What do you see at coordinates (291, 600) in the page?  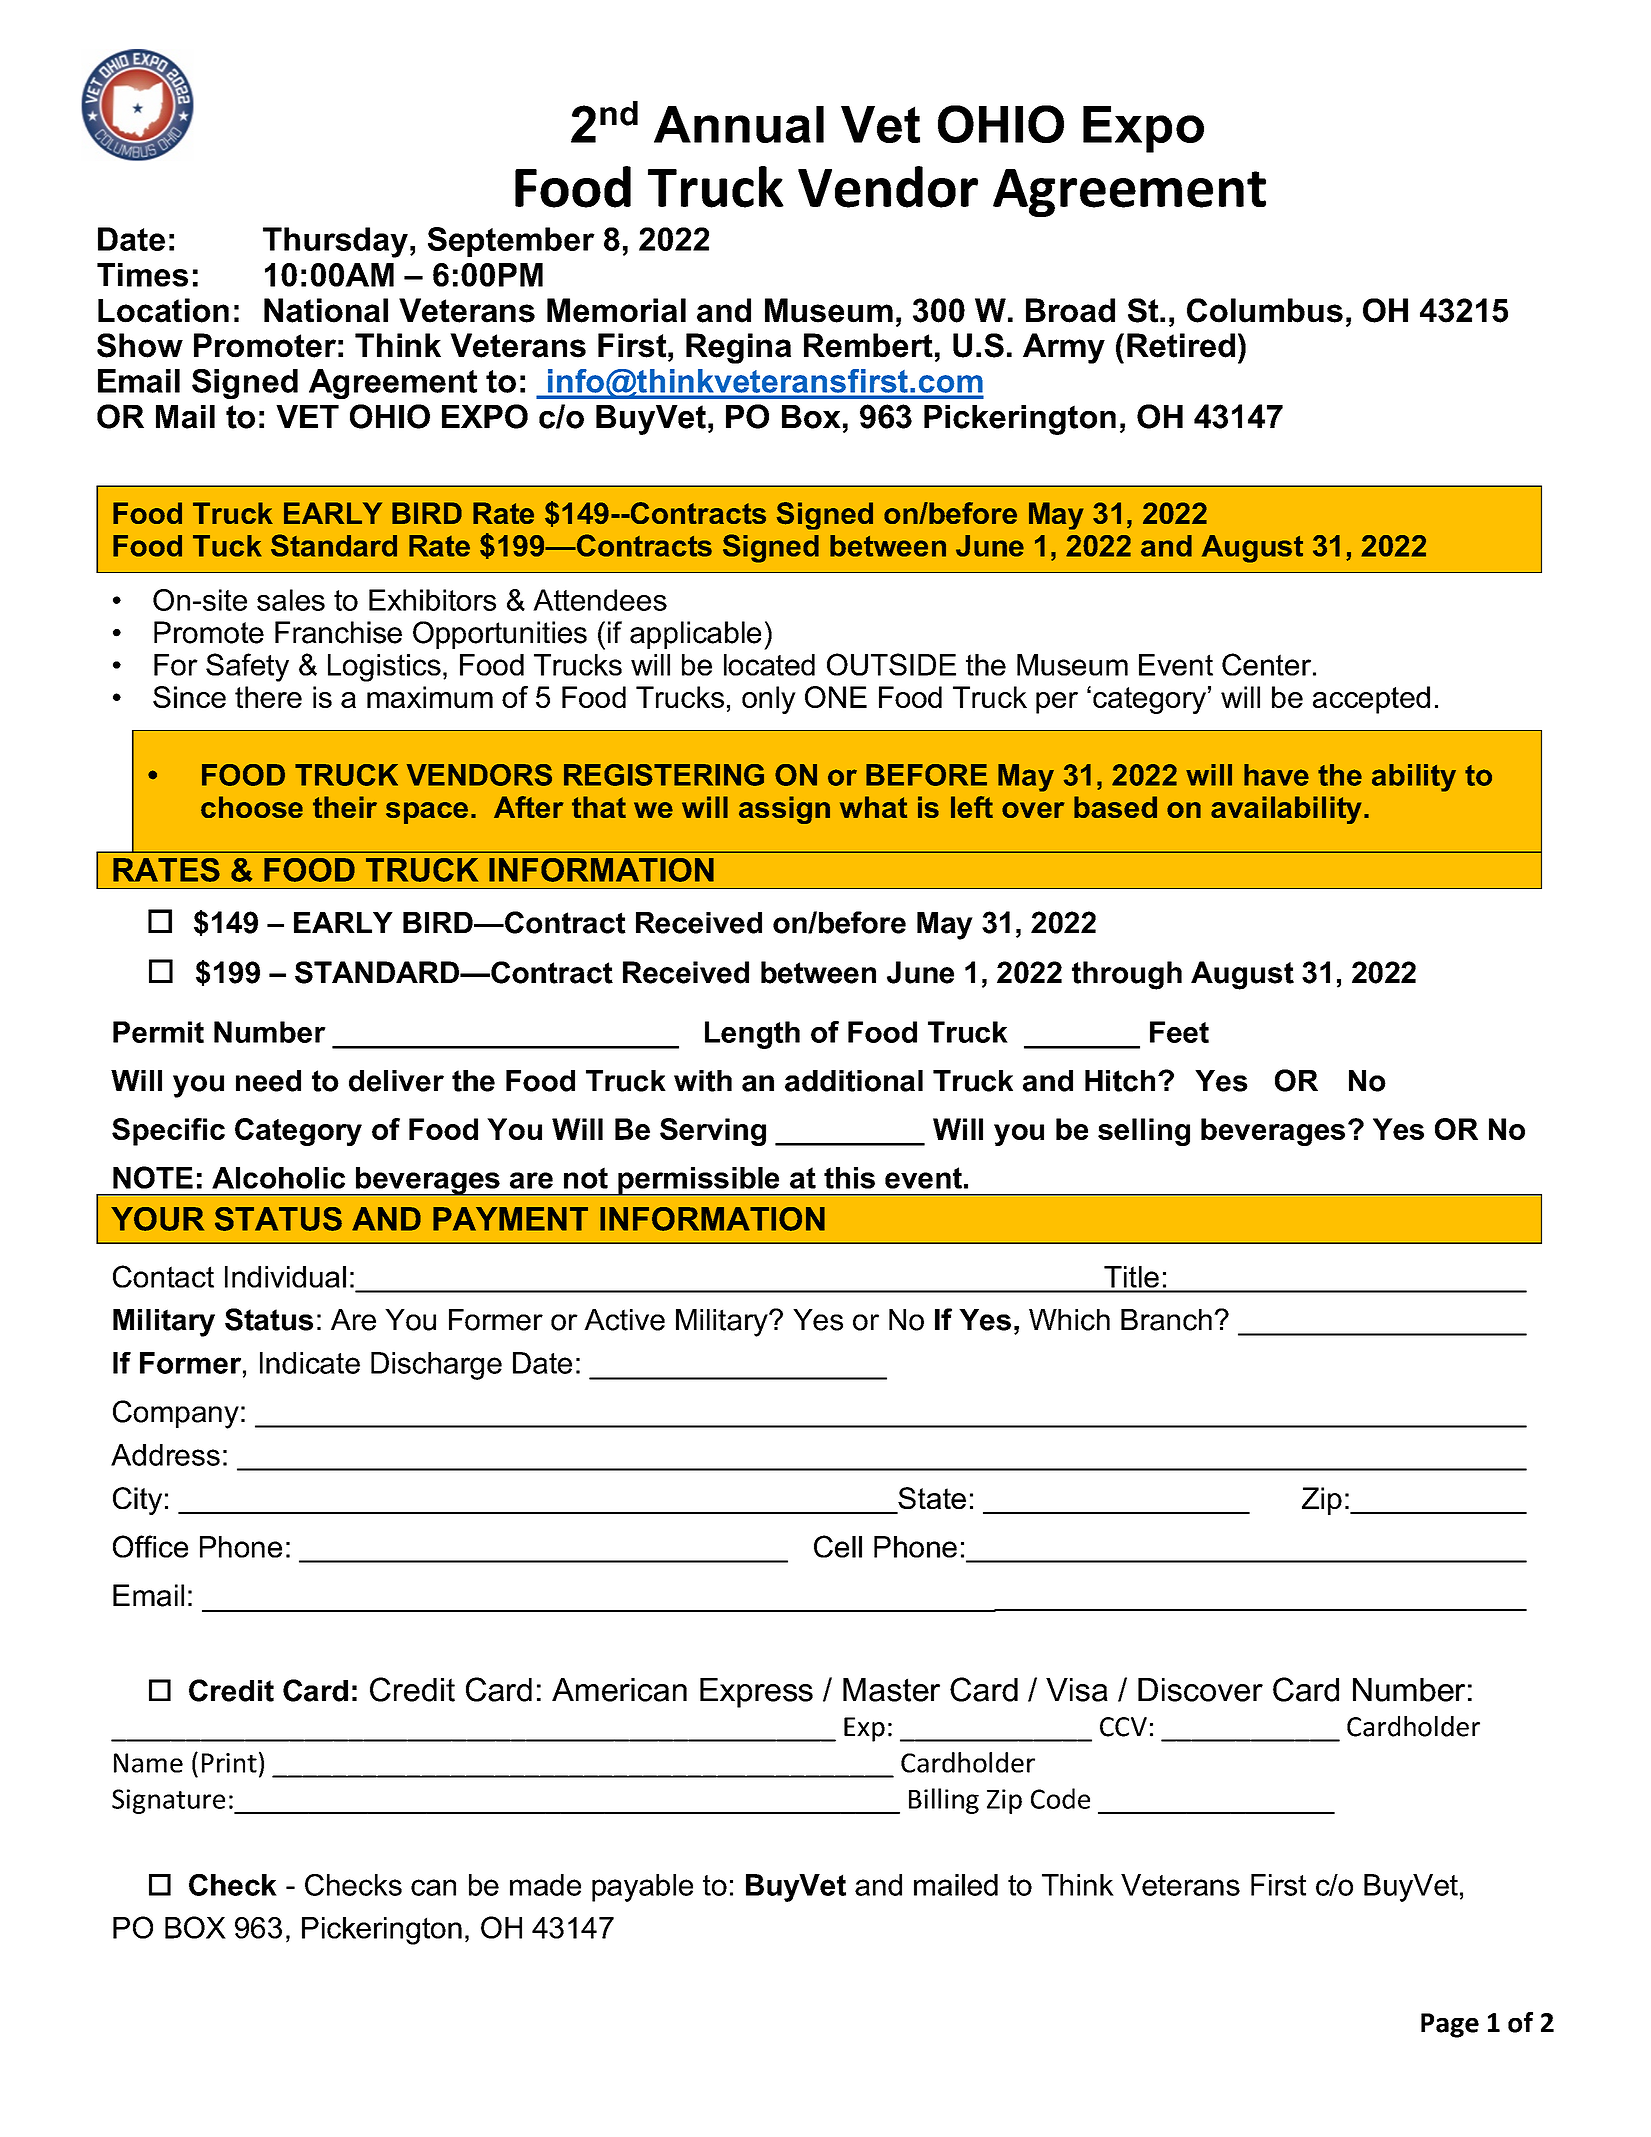 I see `sales` at bounding box center [291, 600].
